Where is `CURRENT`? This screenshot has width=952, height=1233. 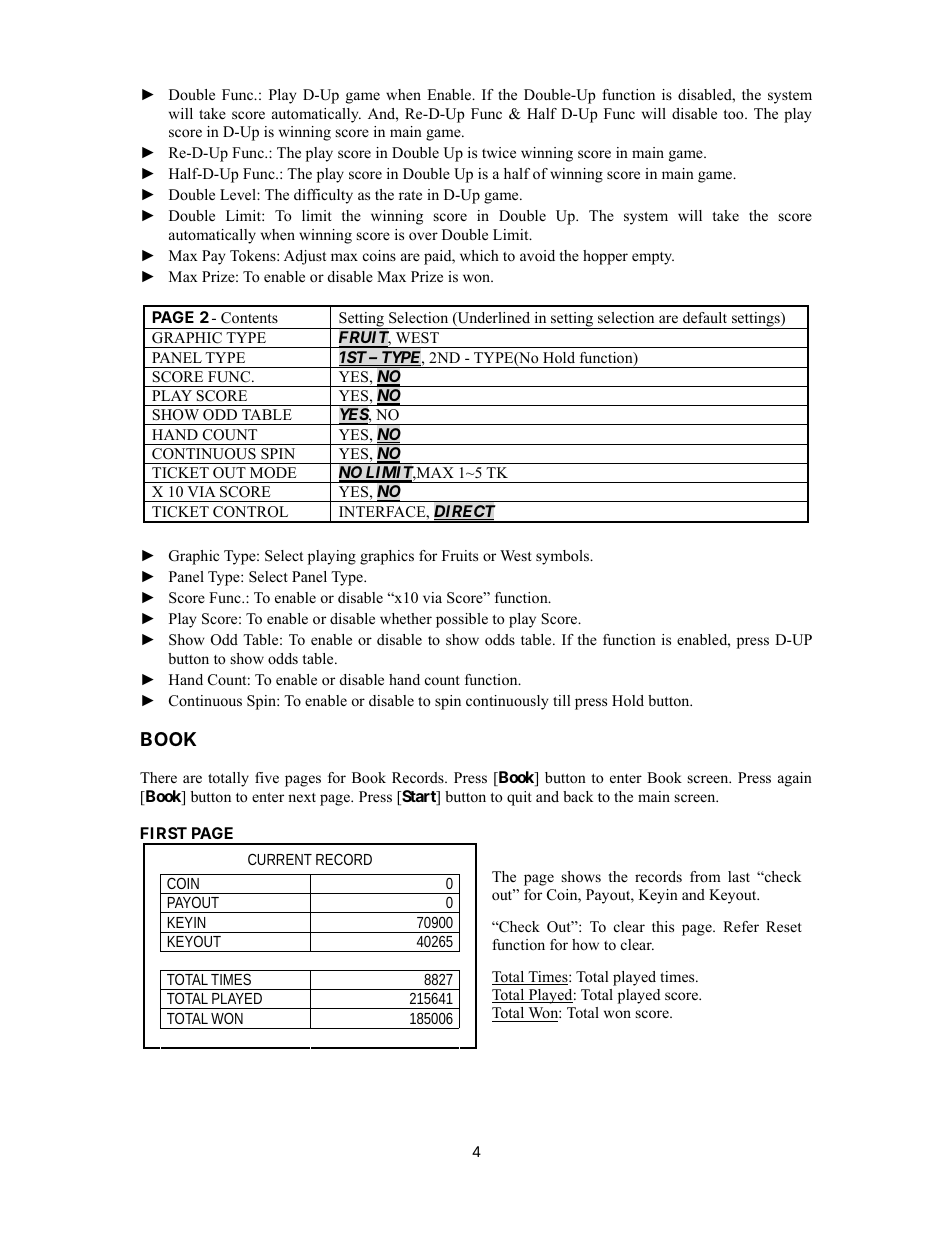
CURRENT is located at coordinates (280, 859).
